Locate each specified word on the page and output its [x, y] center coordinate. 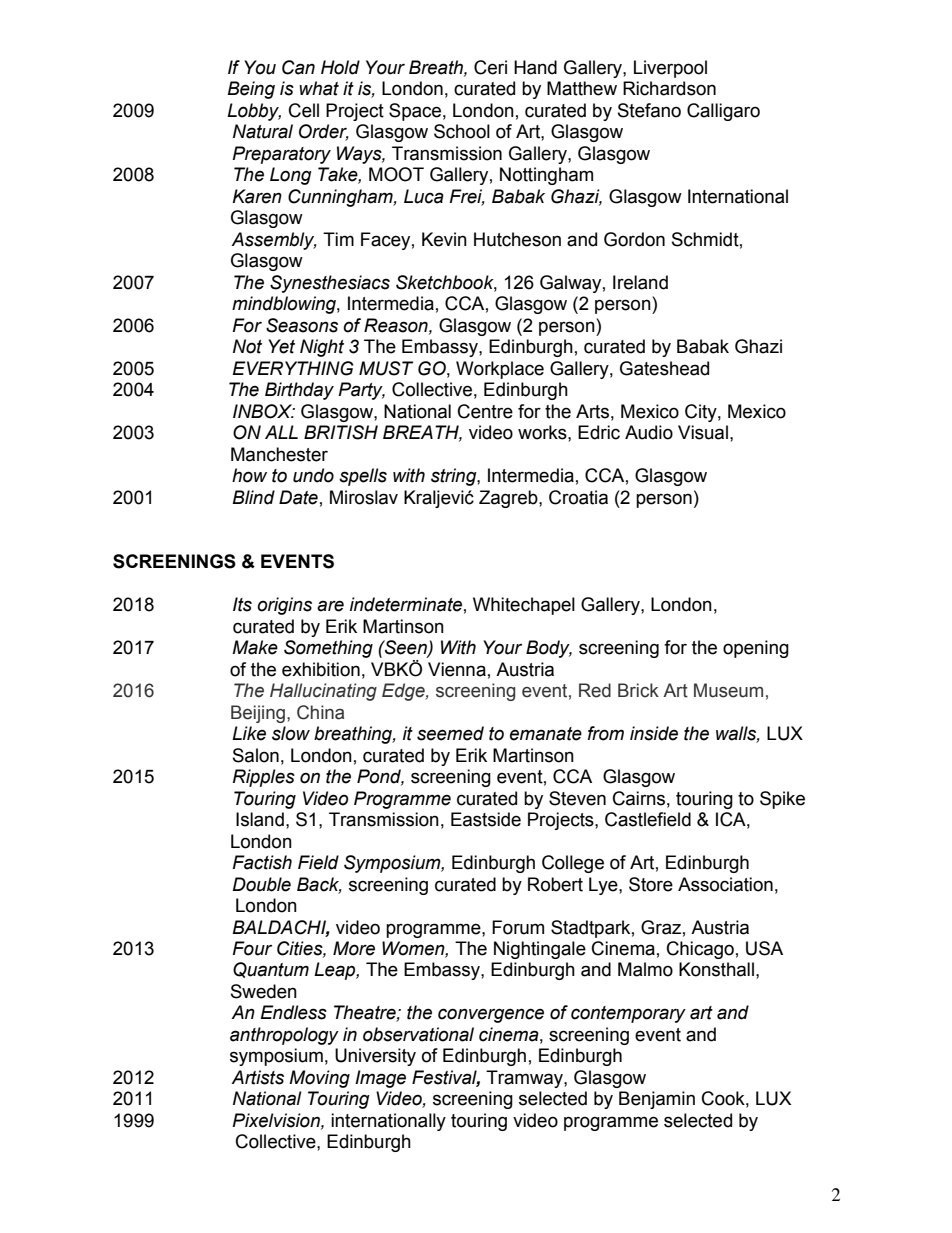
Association [725, 884]
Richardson [669, 88]
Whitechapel [524, 606]
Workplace [500, 370]
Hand [535, 67]
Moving [319, 1079]
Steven [577, 798]
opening [756, 649]
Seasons [302, 325]
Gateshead [664, 368]
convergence [491, 1015]
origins [284, 606]
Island [260, 819]
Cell [304, 110]
